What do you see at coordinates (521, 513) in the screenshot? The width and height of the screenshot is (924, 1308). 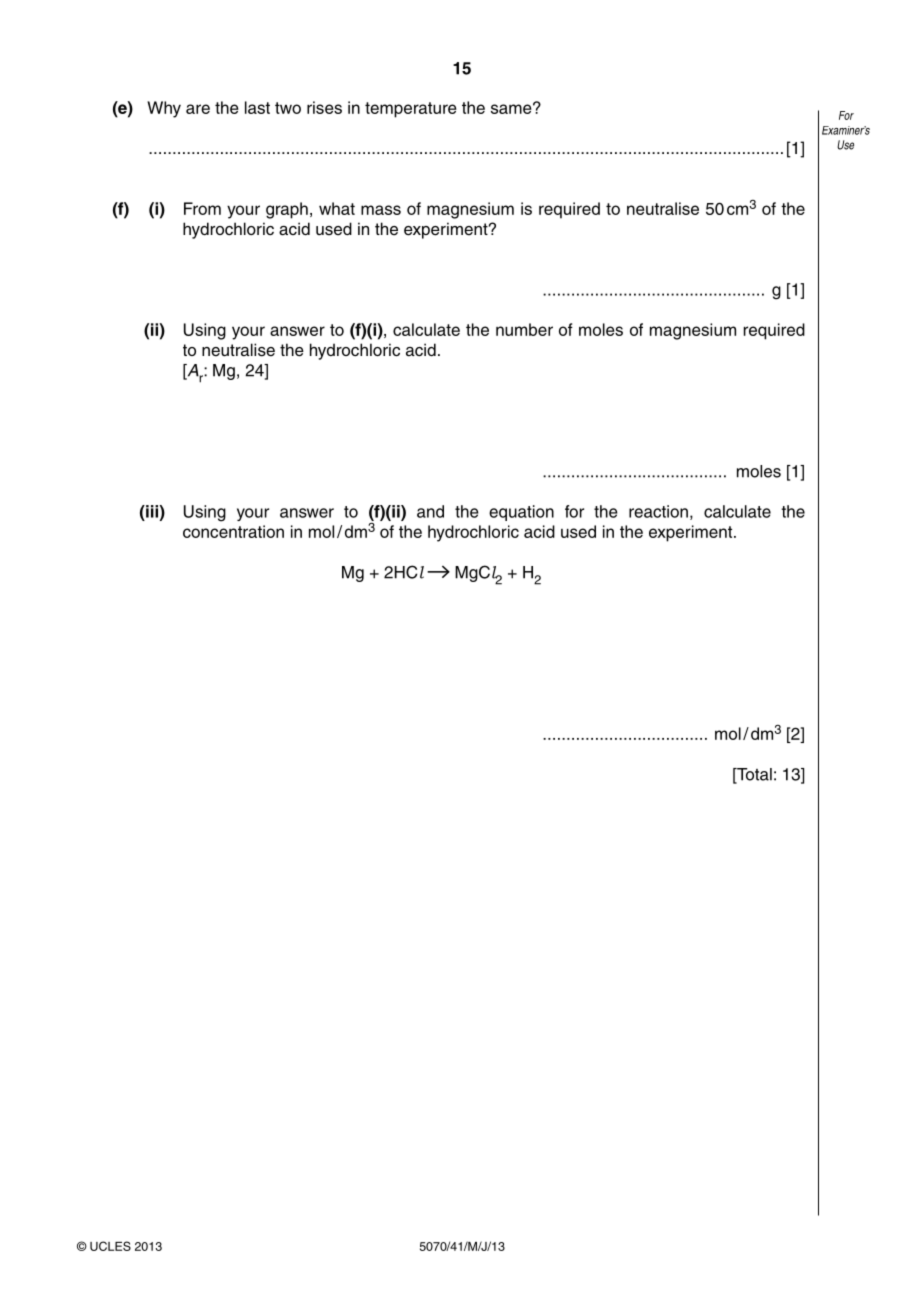 I see `equation` at bounding box center [521, 513].
